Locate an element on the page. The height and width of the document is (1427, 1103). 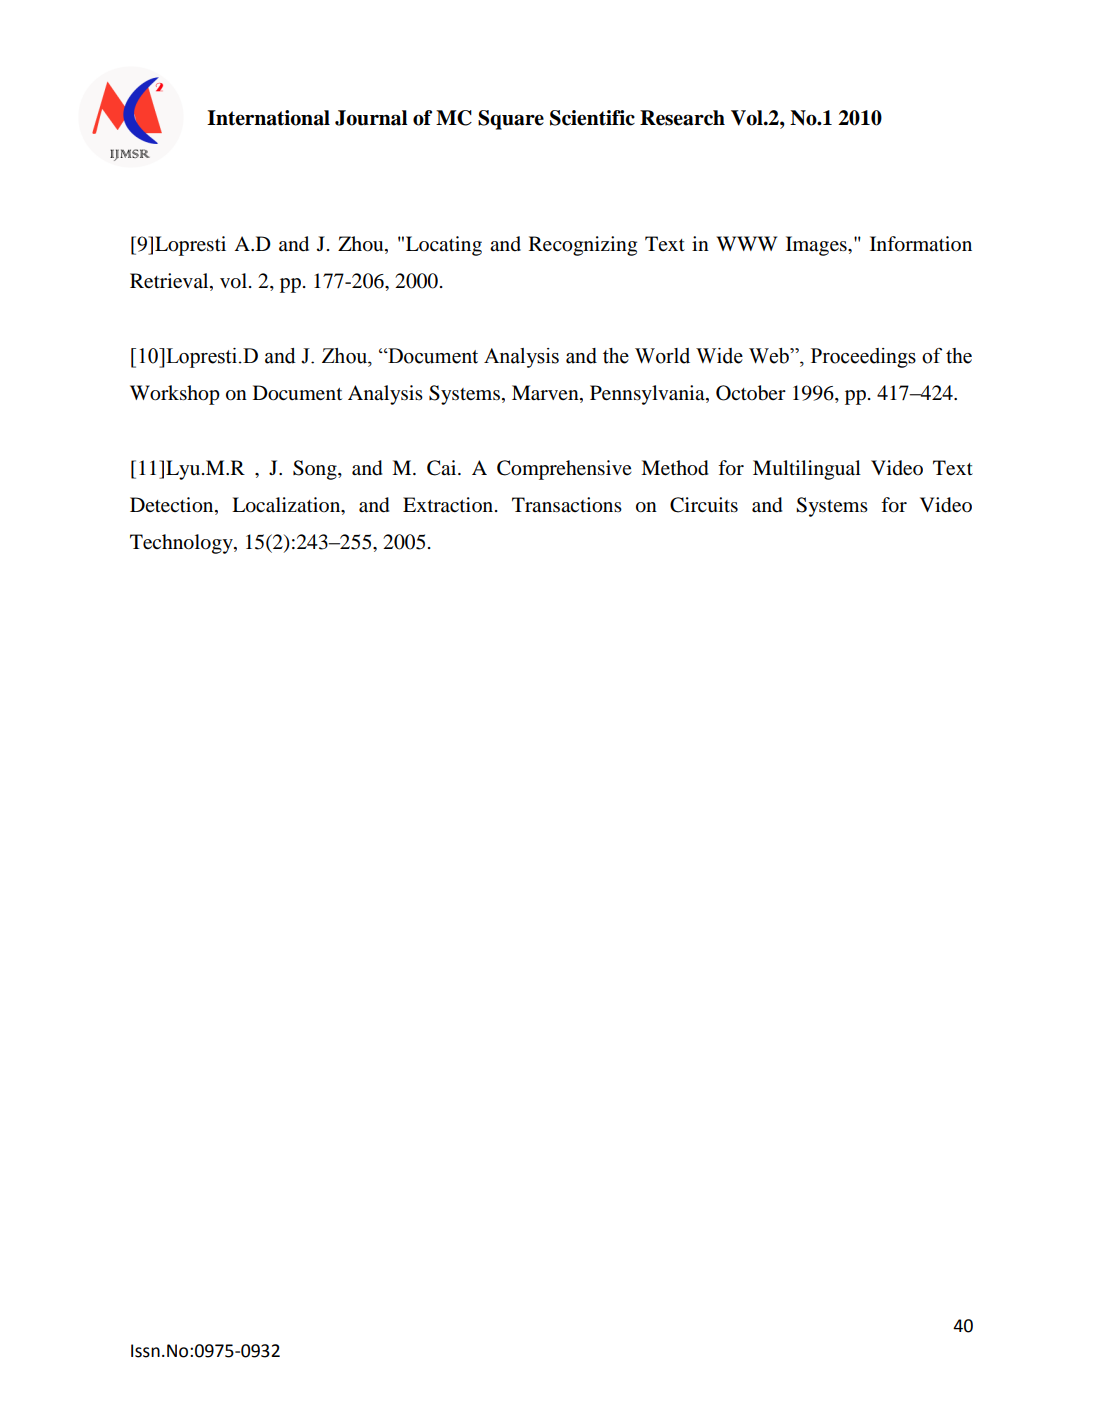
Technology is located at coordinates (182, 544).
